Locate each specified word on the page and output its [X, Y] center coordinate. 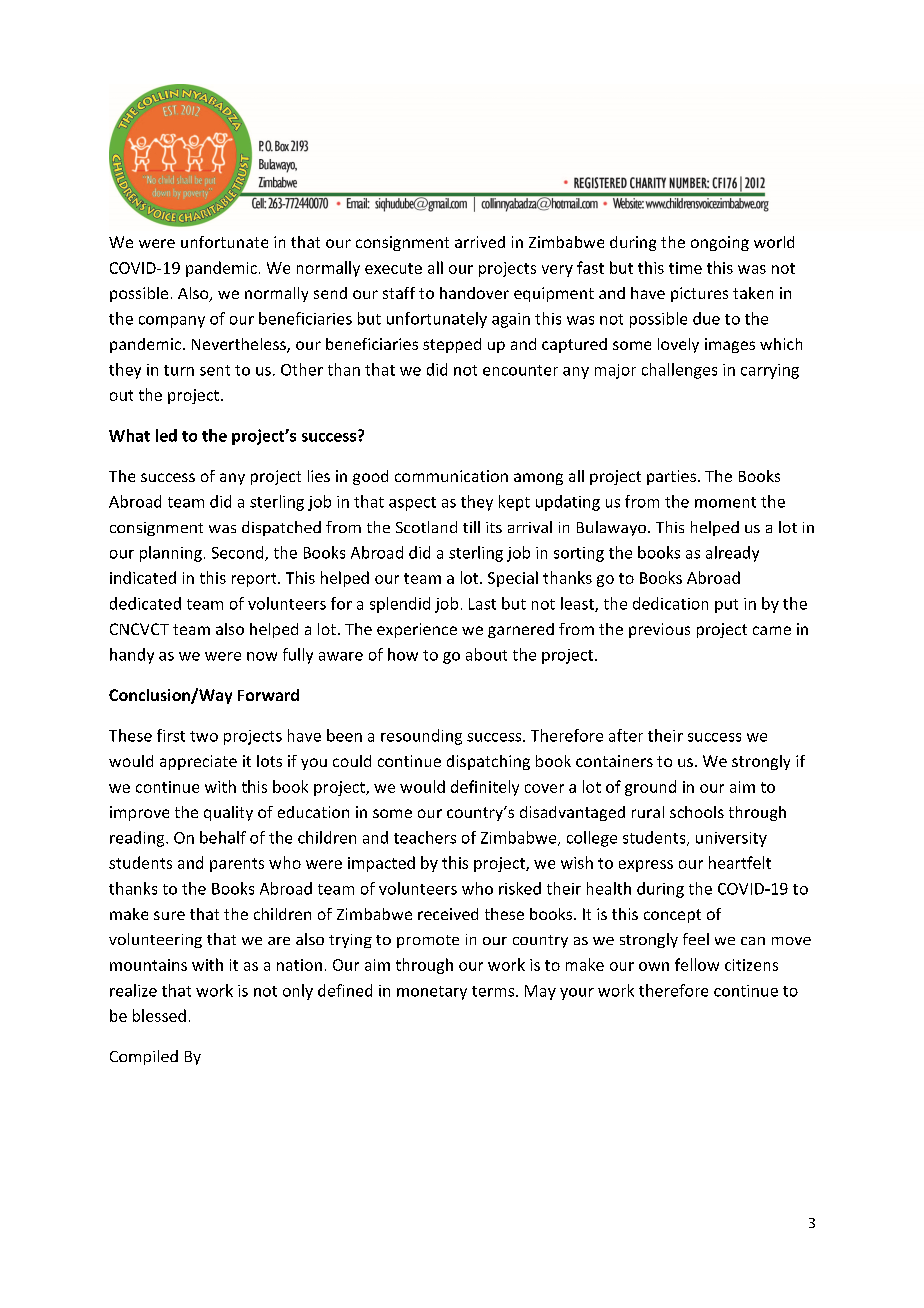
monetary [432, 993]
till [471, 527]
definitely [485, 788]
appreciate [198, 762]
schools [697, 812]
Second [239, 553]
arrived [480, 242]
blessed [159, 1015]
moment [725, 502]
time [685, 268]
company [172, 322]
